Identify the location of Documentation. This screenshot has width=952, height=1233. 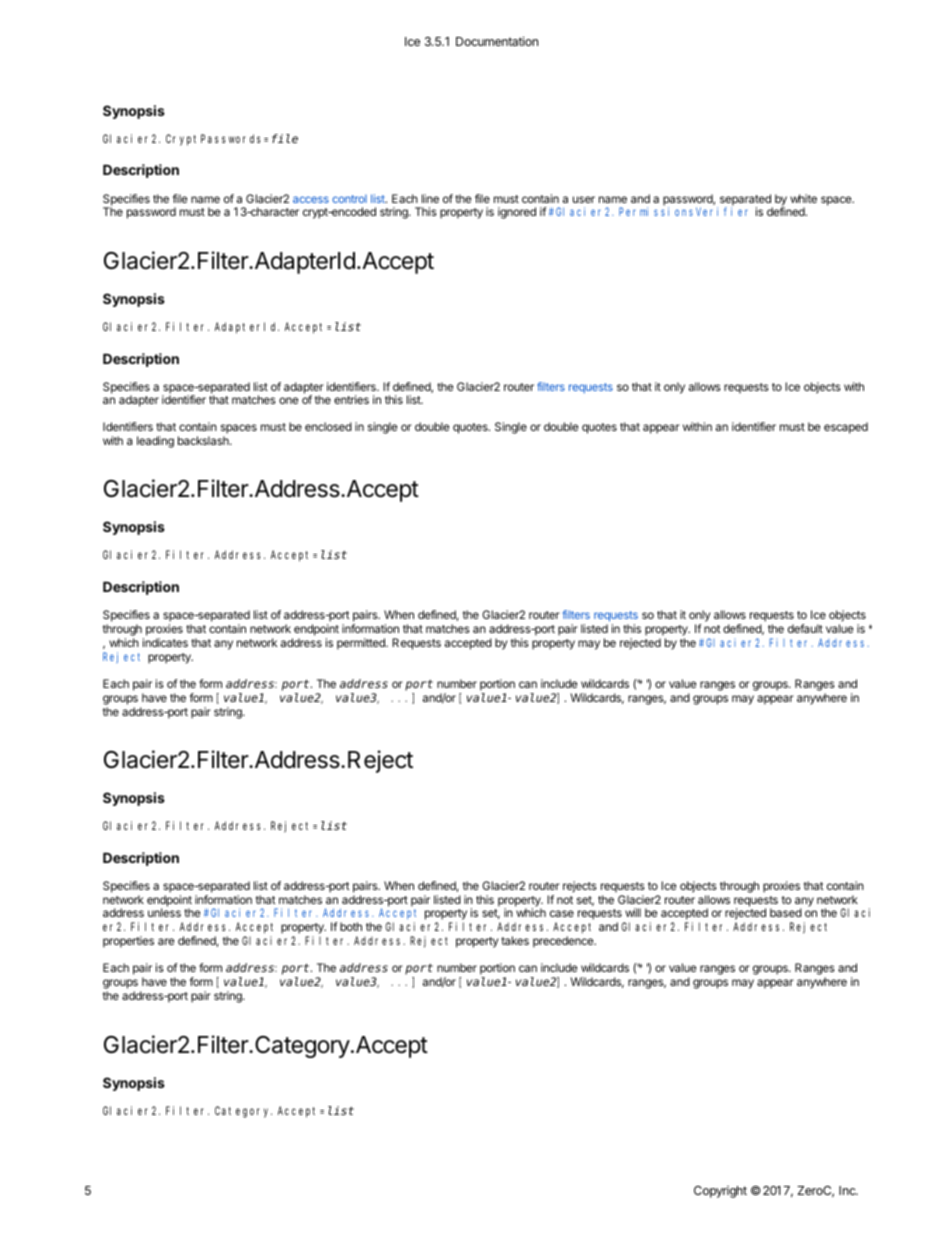
(497, 41).
